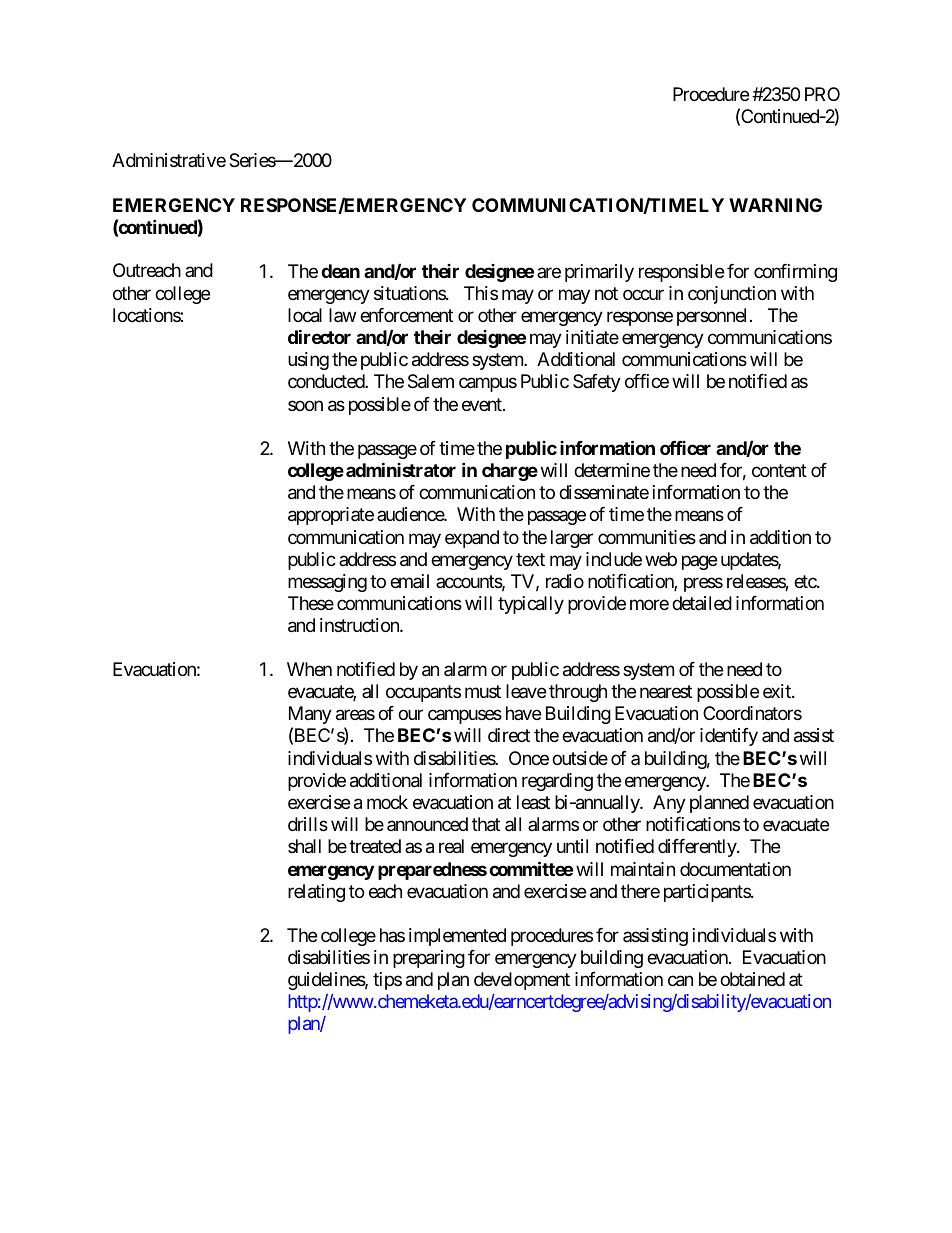 The height and width of the screenshot is (1233, 952). Describe the element at coordinates (729, 737) in the screenshot. I see `identify` at that location.
